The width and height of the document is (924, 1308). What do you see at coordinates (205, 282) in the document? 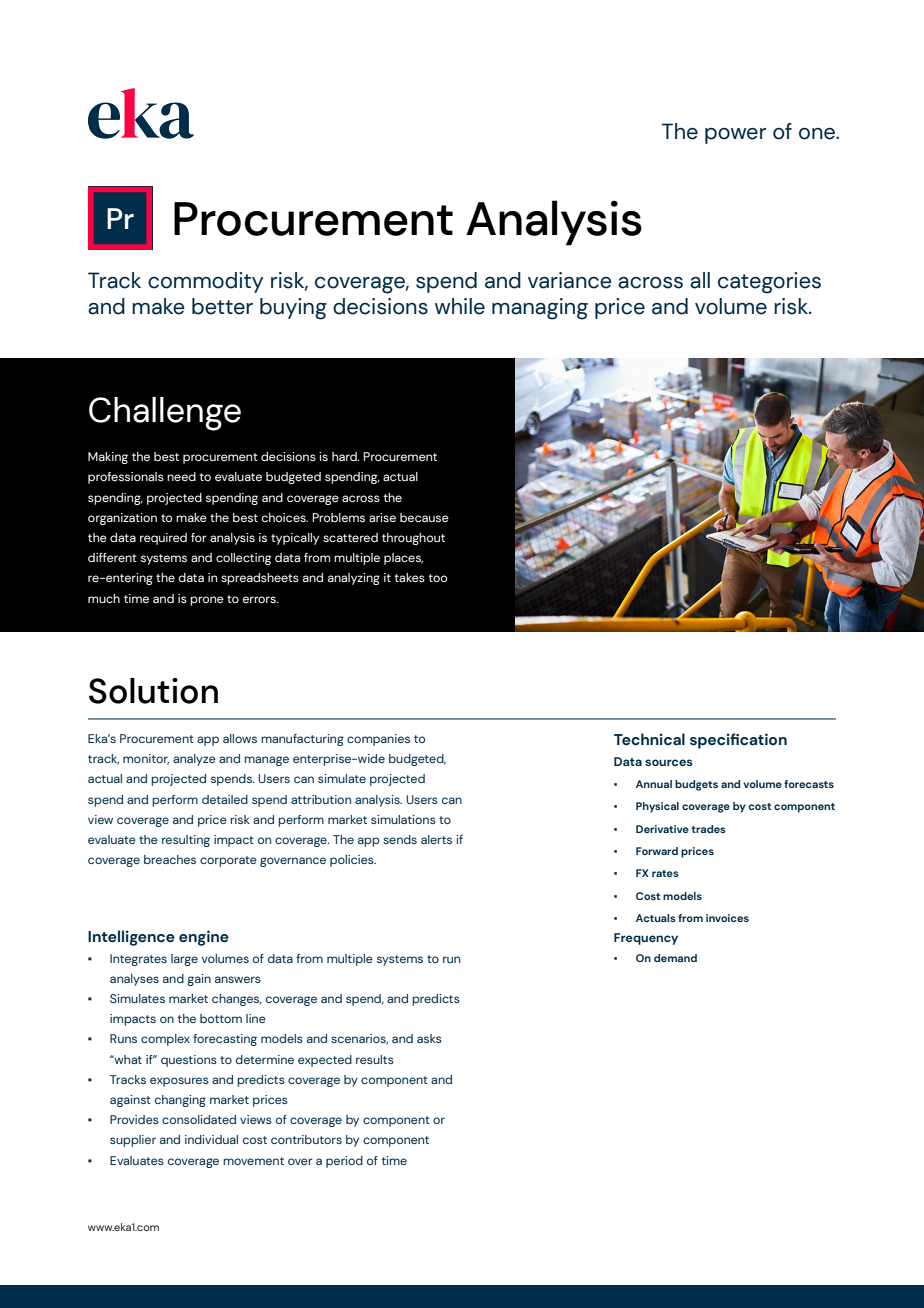
I see `commodity` at bounding box center [205, 282].
